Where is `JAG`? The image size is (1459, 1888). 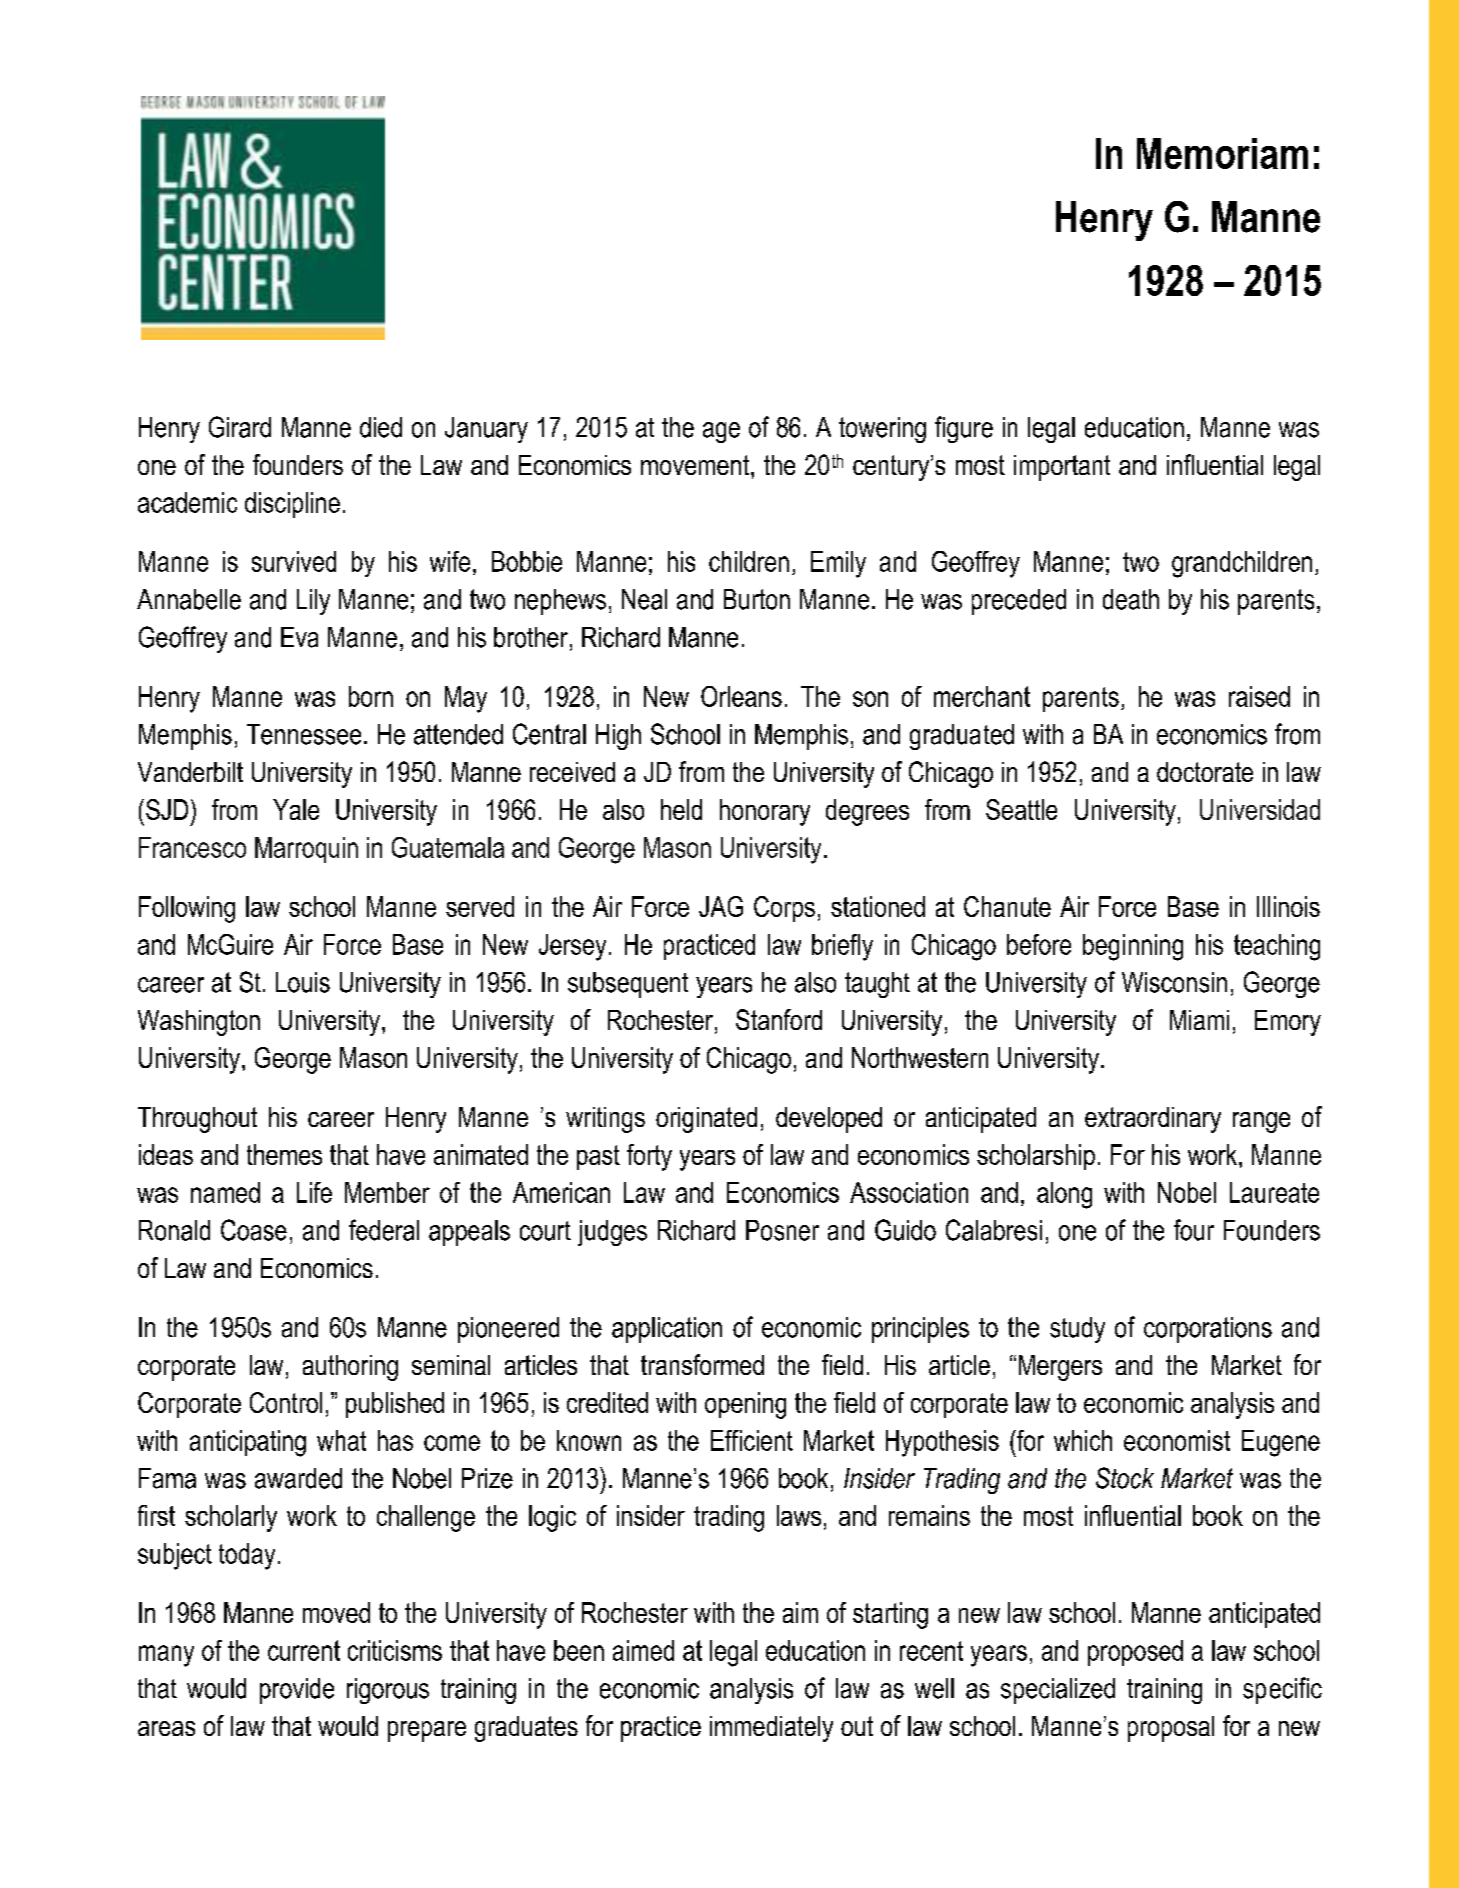
JAG is located at coordinates (721, 906).
